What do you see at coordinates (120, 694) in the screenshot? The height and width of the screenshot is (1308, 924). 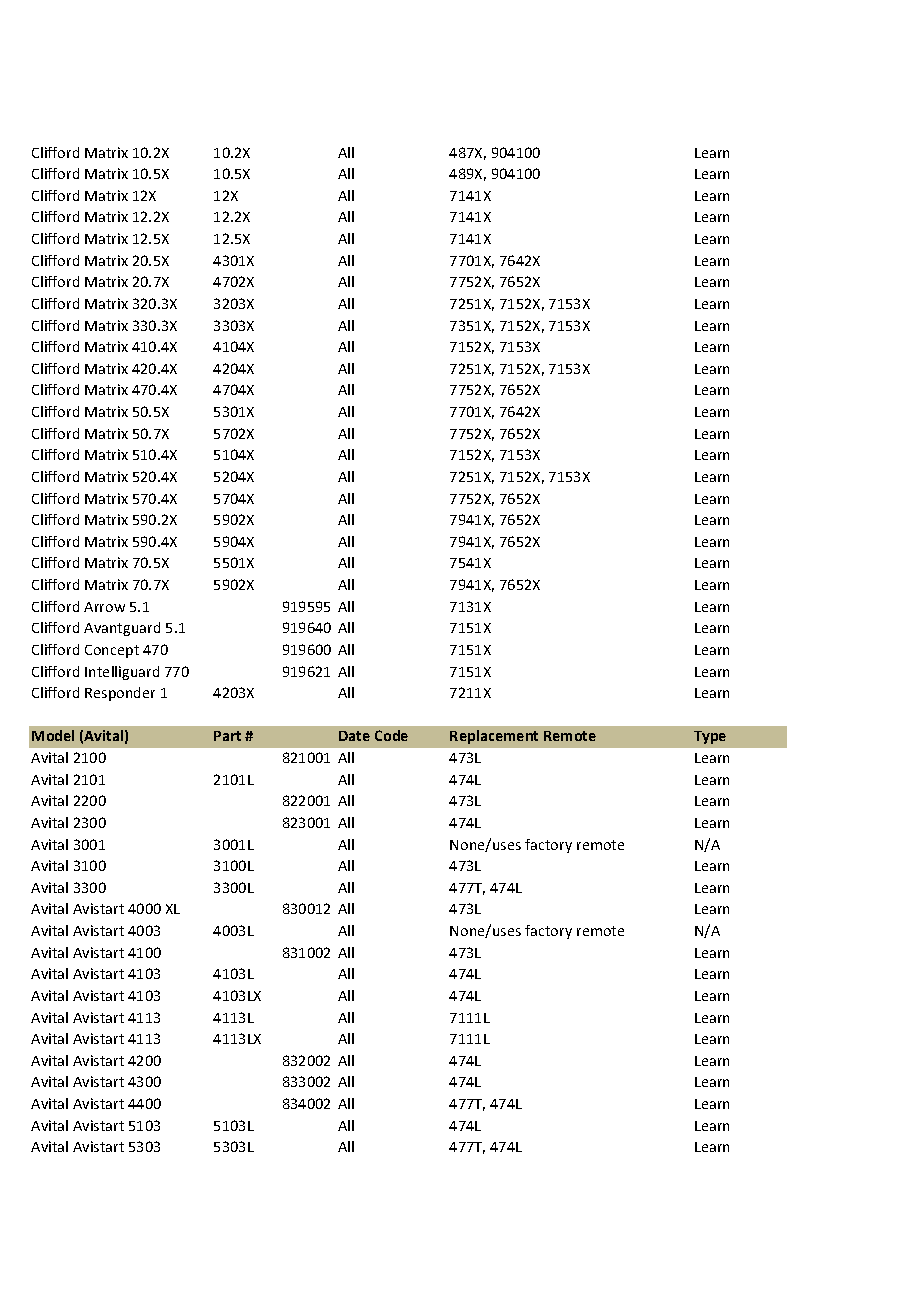 I see `Responder` at bounding box center [120, 694].
